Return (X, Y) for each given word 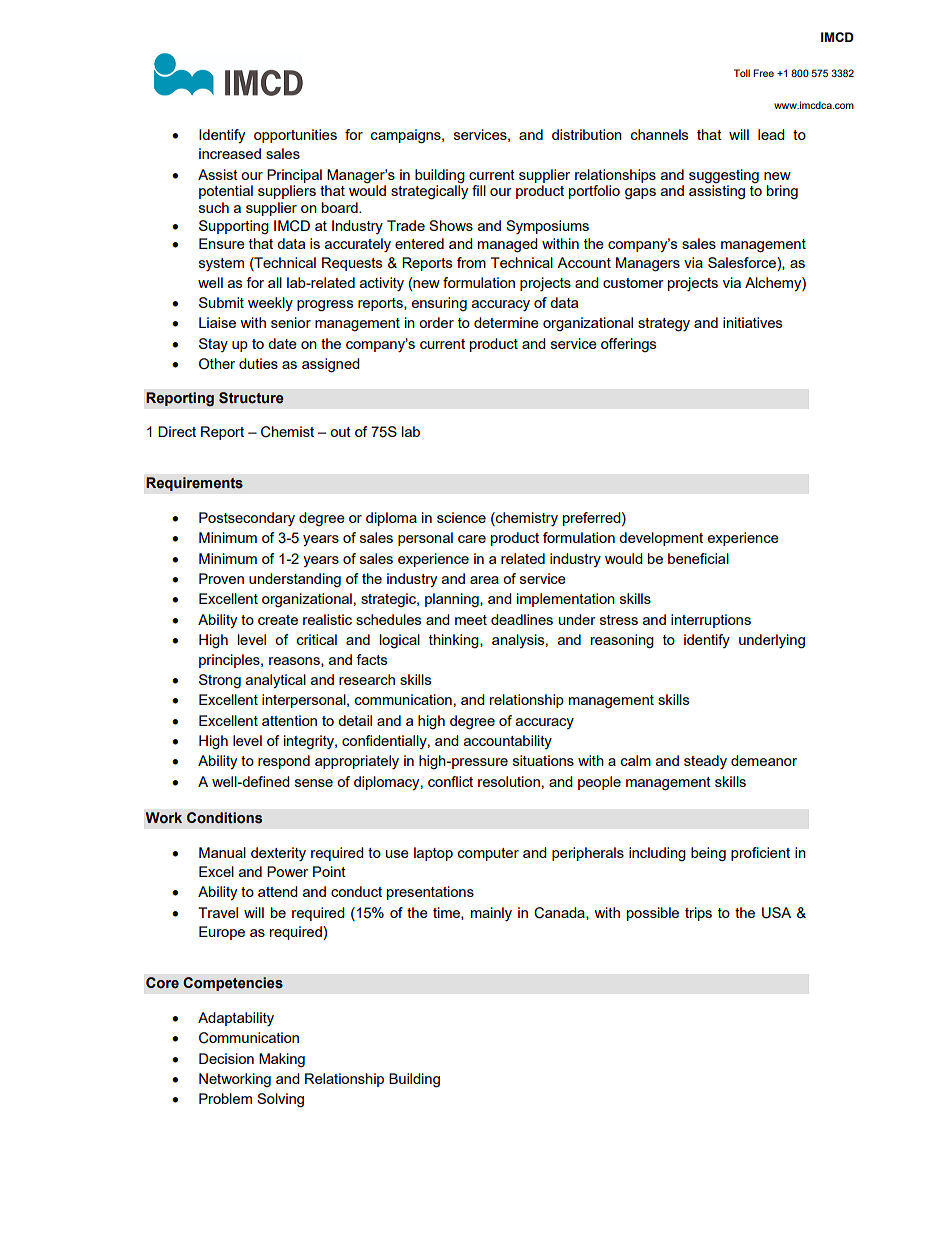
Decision (226, 1058)
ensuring (439, 304)
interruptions (711, 621)
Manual (222, 852)
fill (479, 190)
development (661, 539)
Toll (742, 73)
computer (488, 854)
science (461, 517)
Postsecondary (247, 519)
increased (230, 153)
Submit (221, 302)
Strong (220, 681)
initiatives (752, 322)
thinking (455, 641)
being (708, 854)
